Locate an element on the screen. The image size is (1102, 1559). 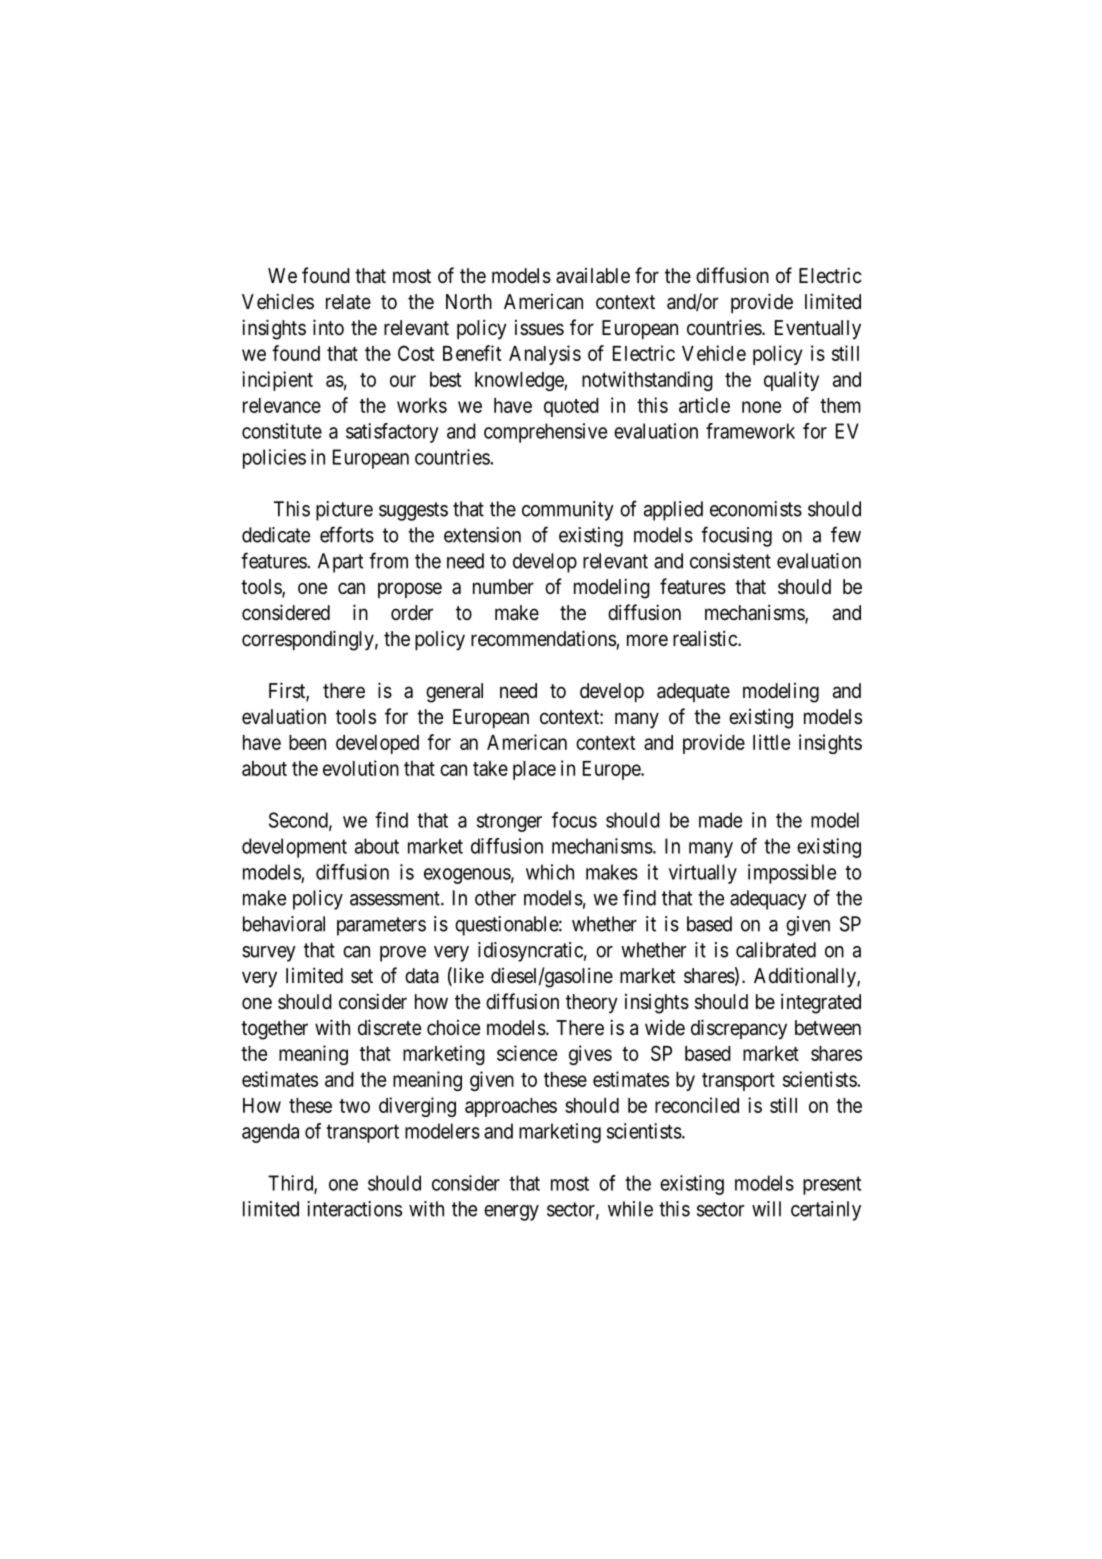
set is located at coordinates (362, 976).
